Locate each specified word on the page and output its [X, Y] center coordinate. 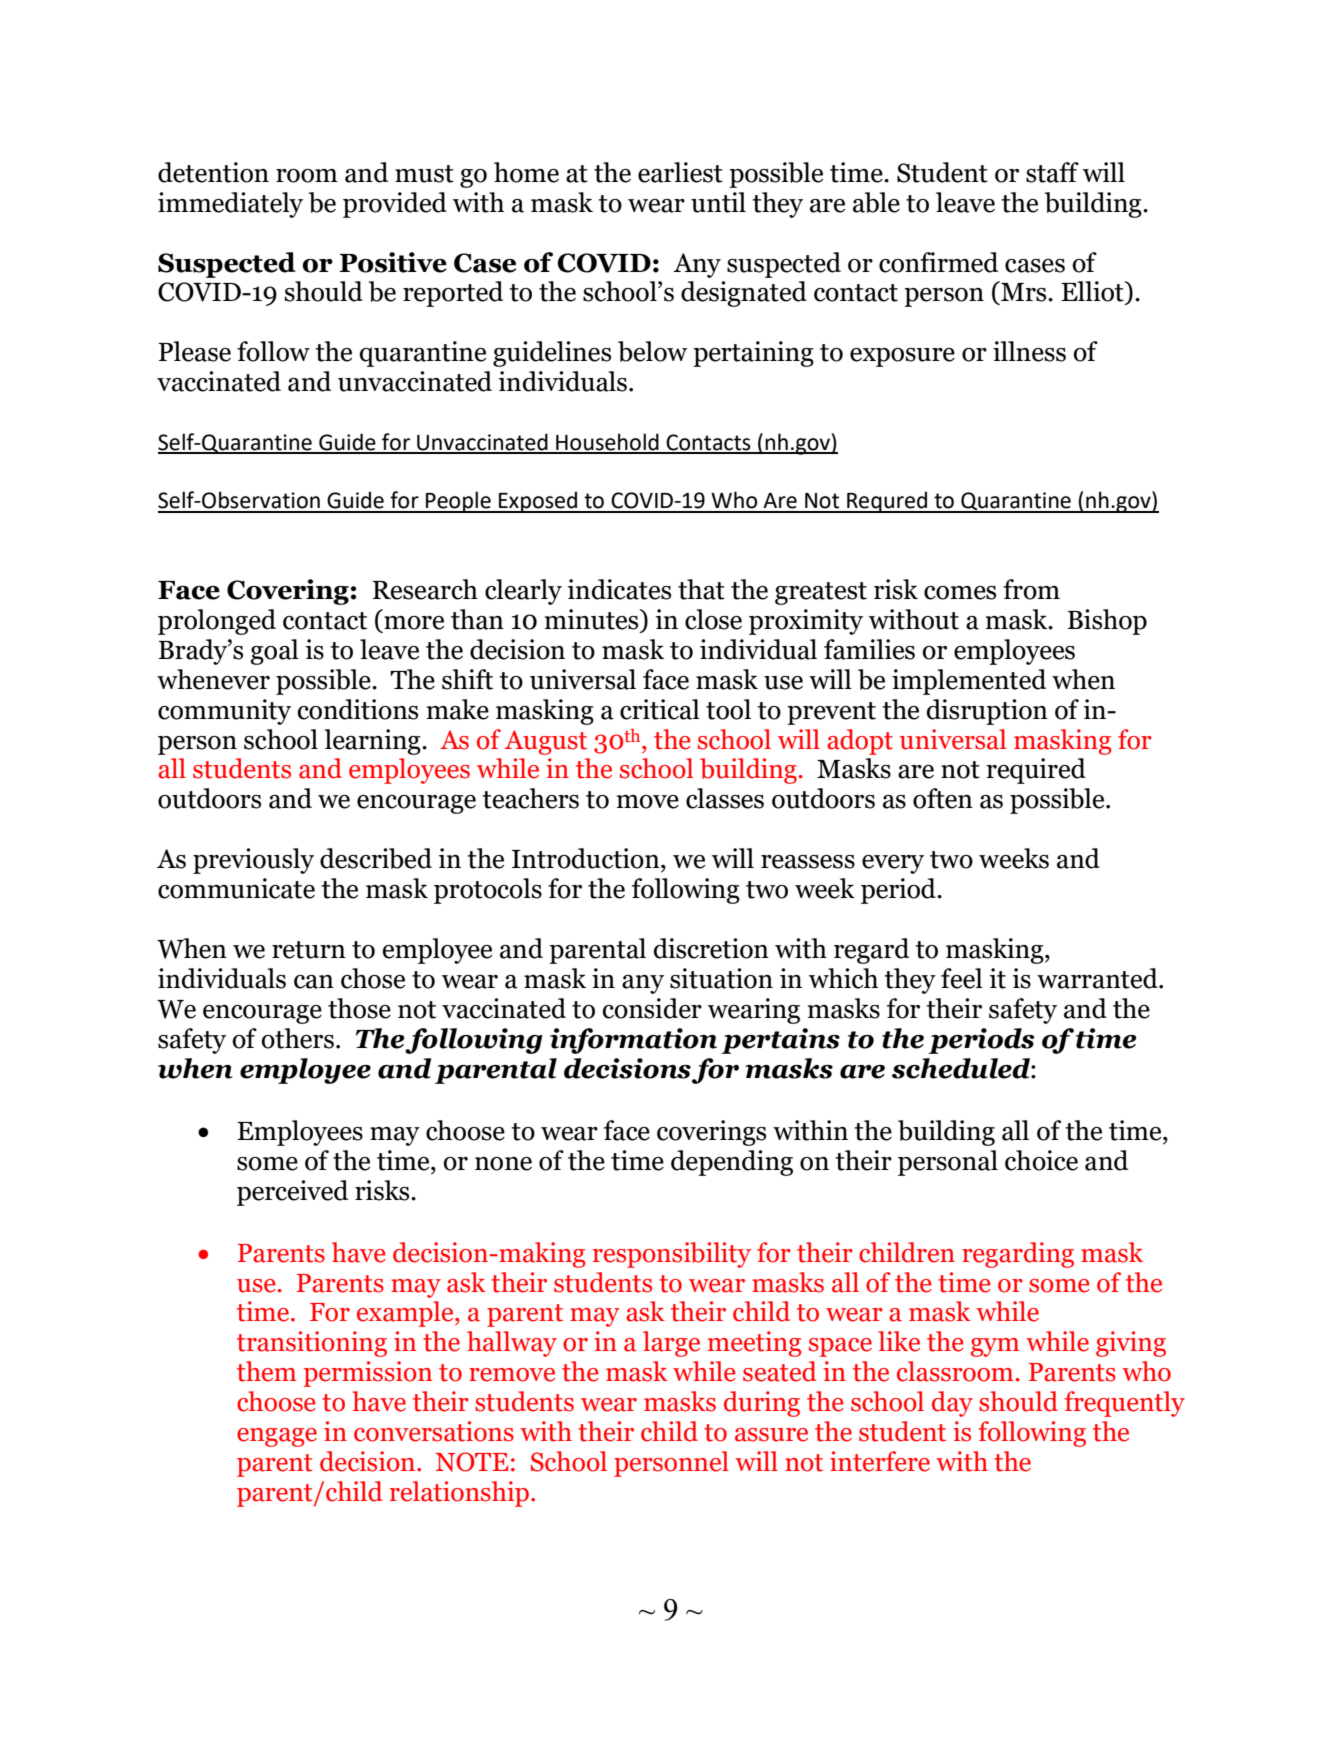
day [952, 1404]
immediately [230, 205]
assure [771, 1435]
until [718, 202]
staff [1052, 172]
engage [277, 1437]
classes [725, 798]
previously [253, 861]
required [1036, 771]
